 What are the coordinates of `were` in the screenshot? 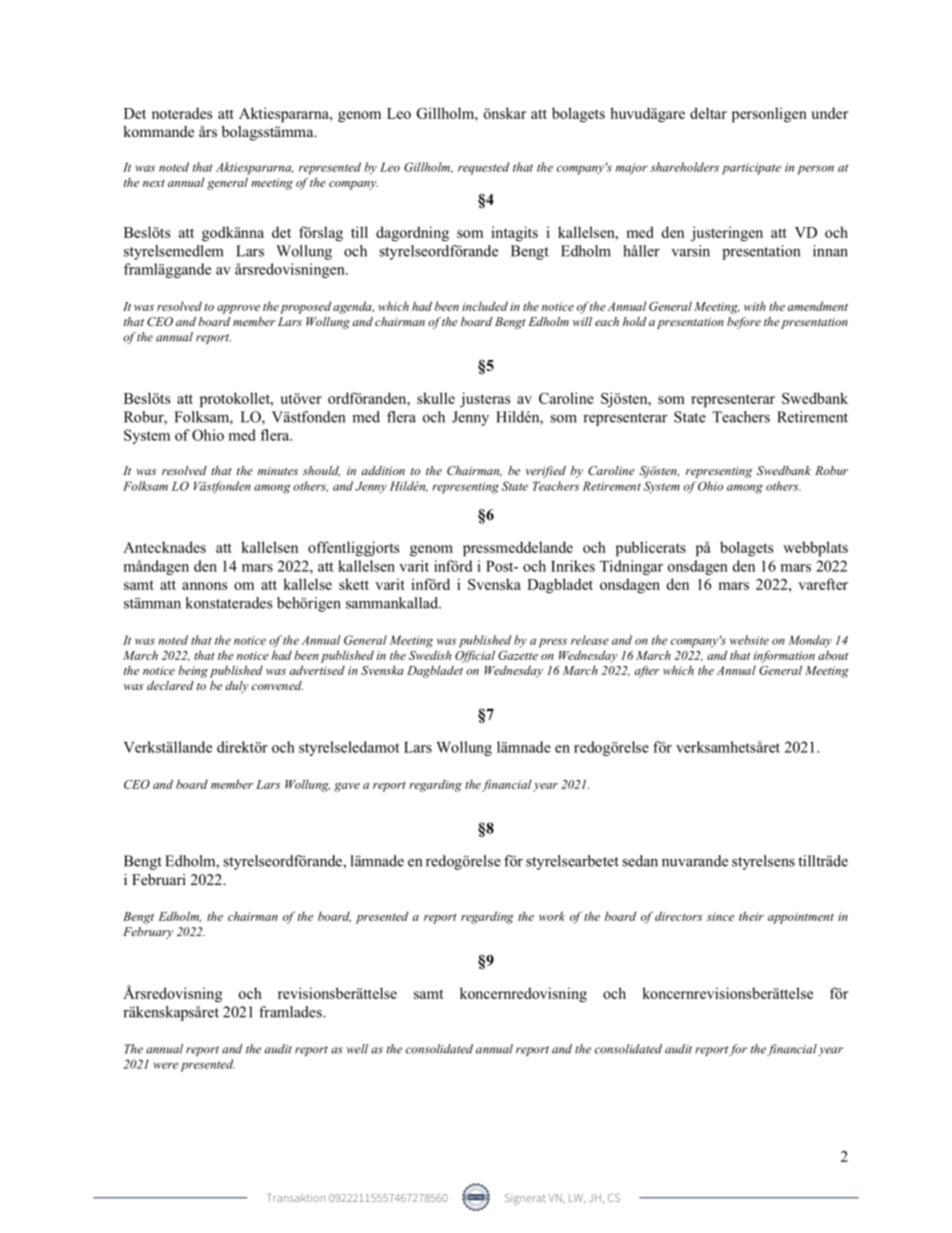 It's located at (165, 1065).
